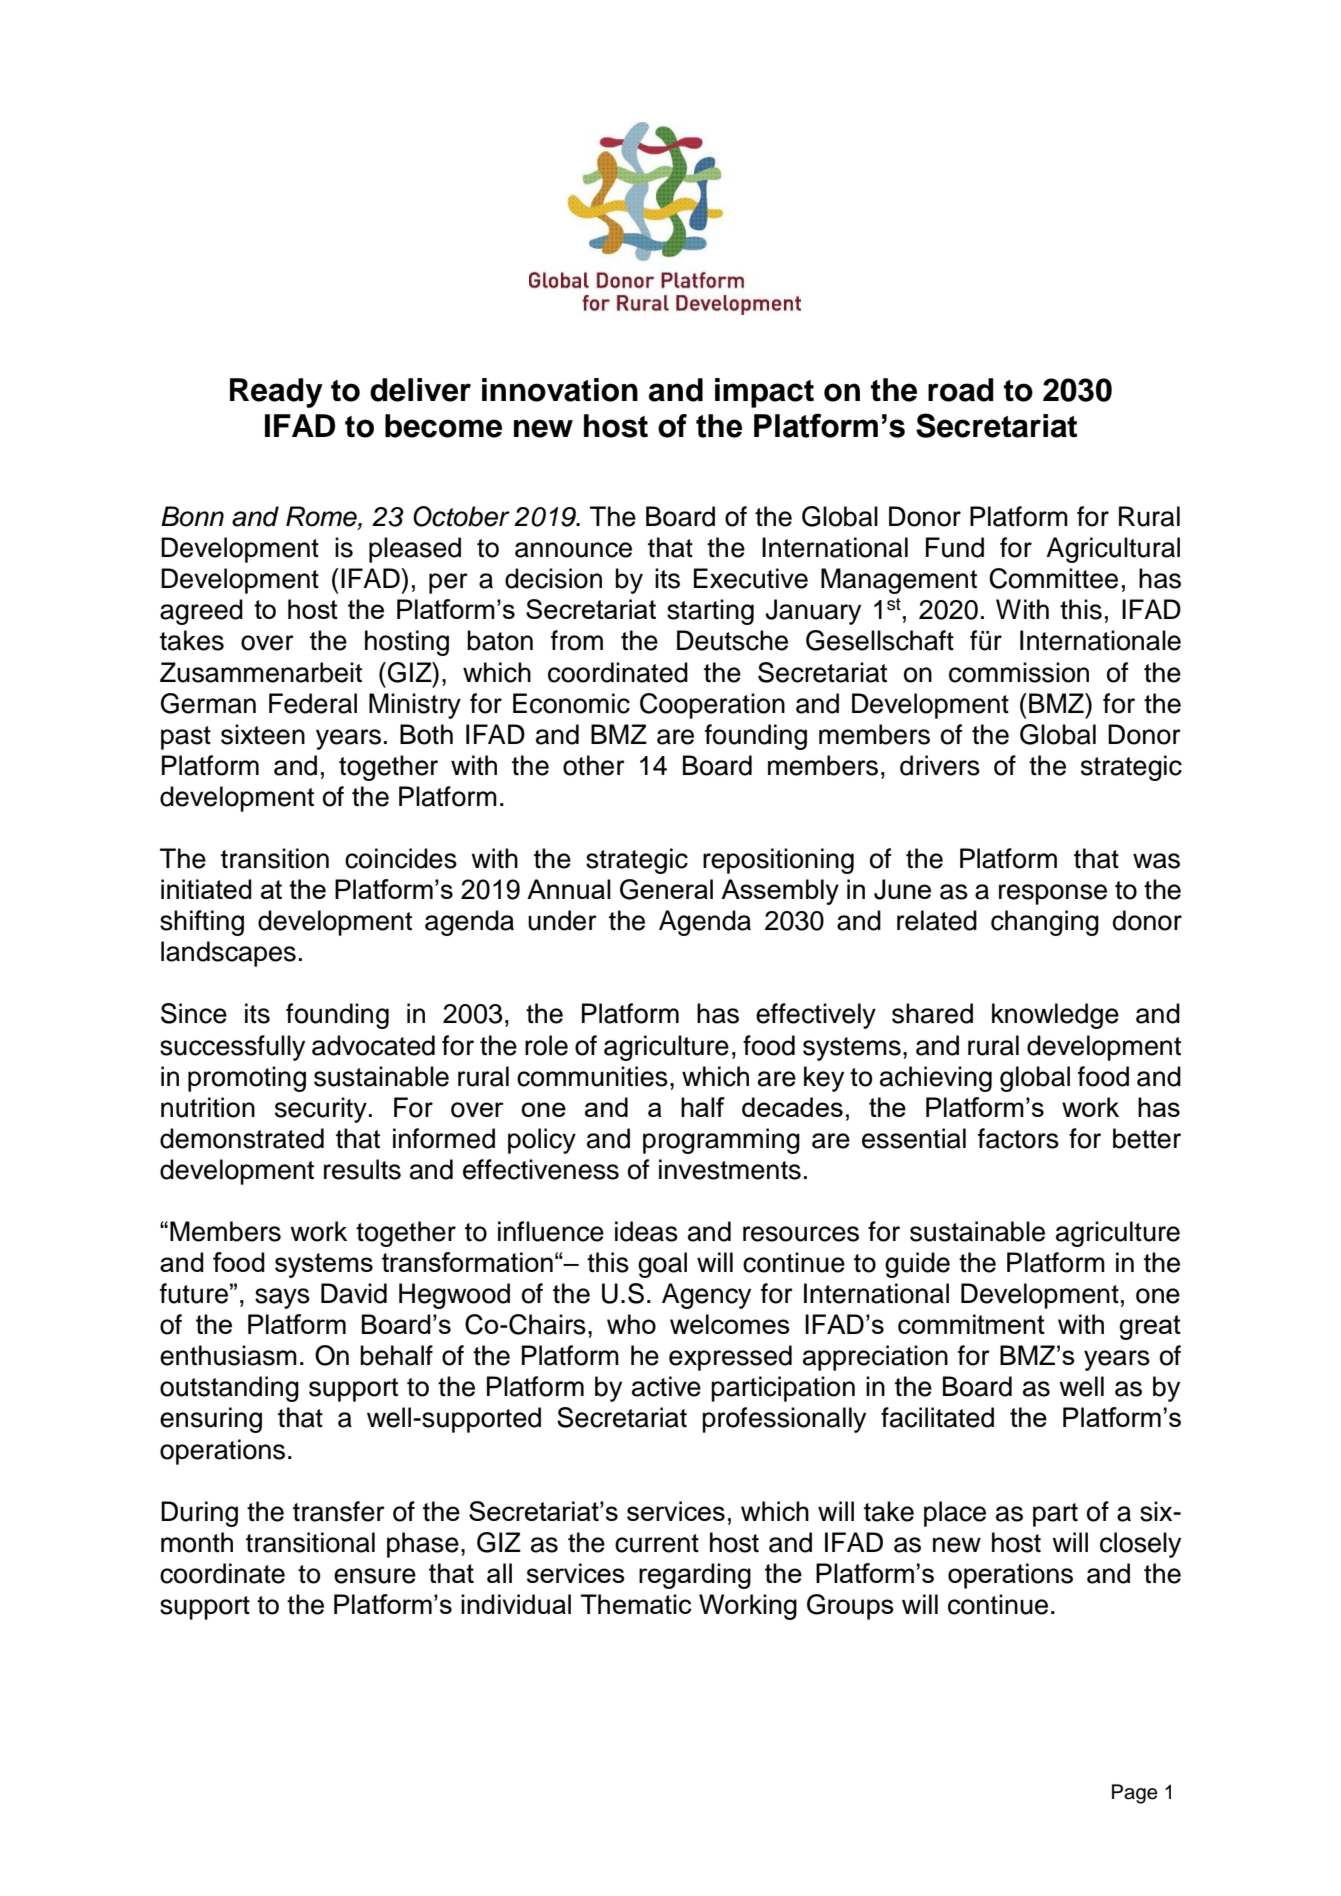  Describe the element at coordinates (1135, 1794) in the document. I see `Page` at that location.
